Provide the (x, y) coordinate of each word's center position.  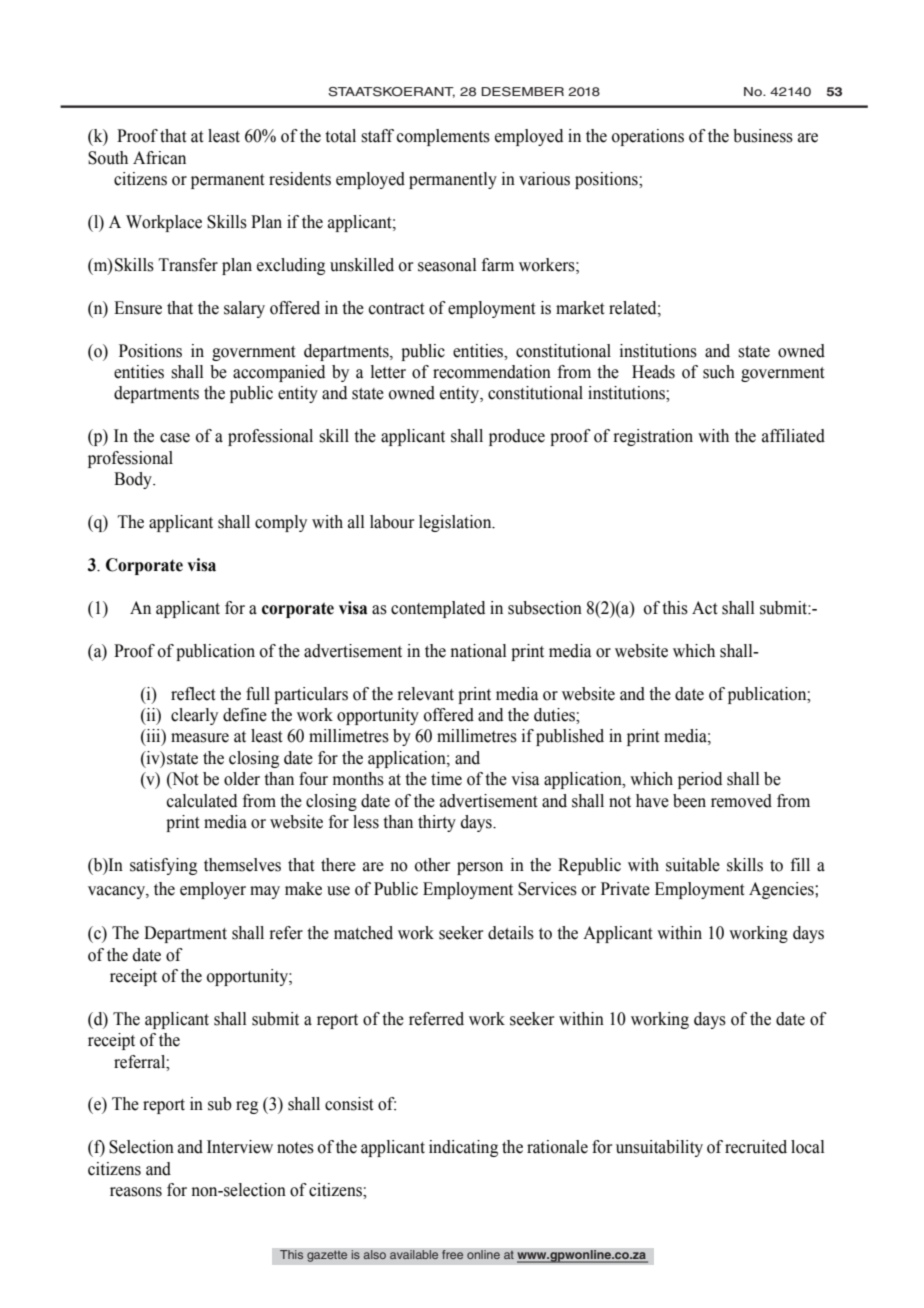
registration (653, 437)
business (763, 136)
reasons (136, 1192)
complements (443, 137)
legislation (456, 523)
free (453, 1255)
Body (134, 480)
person (480, 868)
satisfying (163, 866)
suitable (693, 865)
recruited (756, 1147)
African (159, 158)
